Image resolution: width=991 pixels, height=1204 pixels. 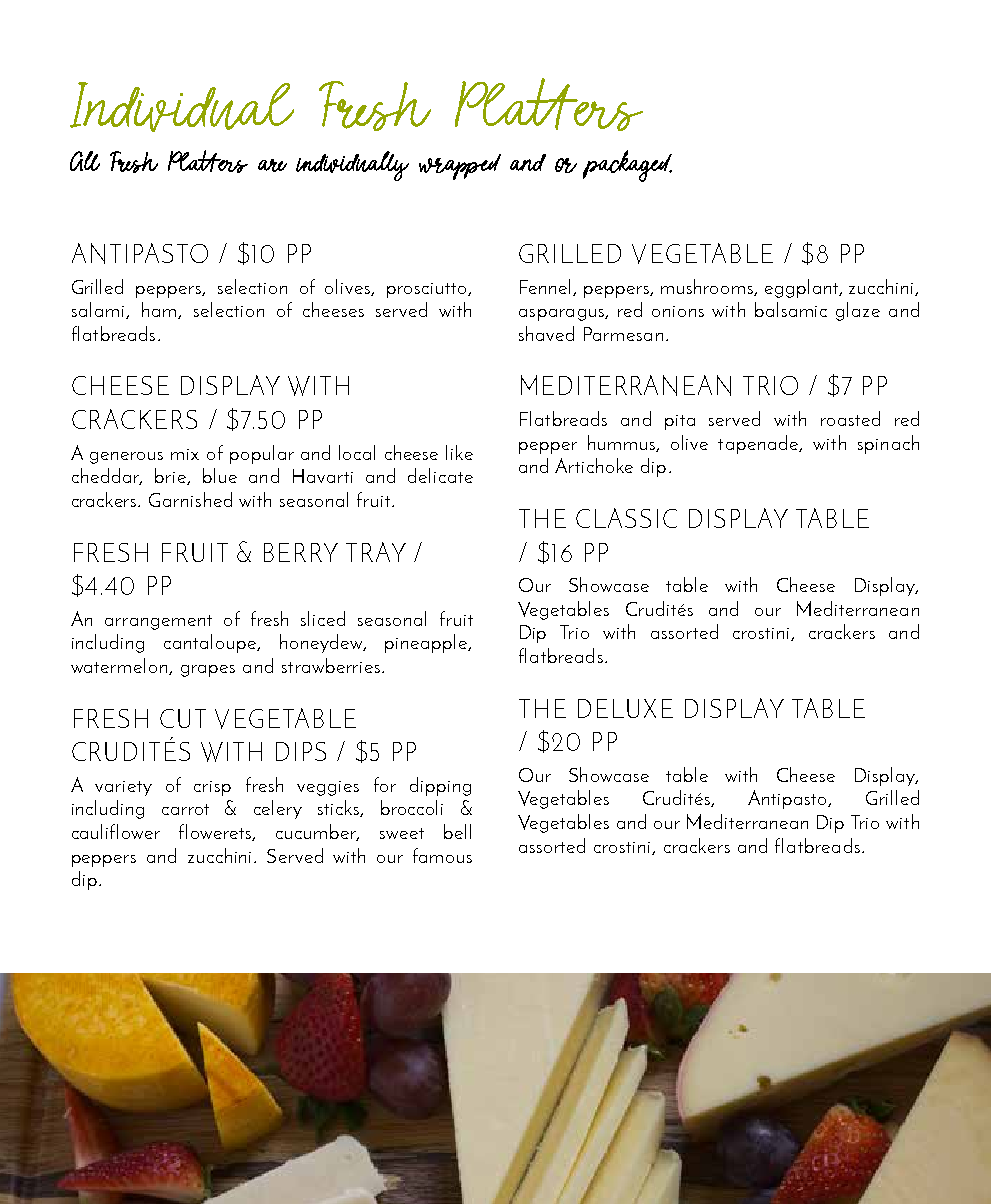 What do you see at coordinates (459, 452) in the screenshot?
I see `like` at bounding box center [459, 452].
